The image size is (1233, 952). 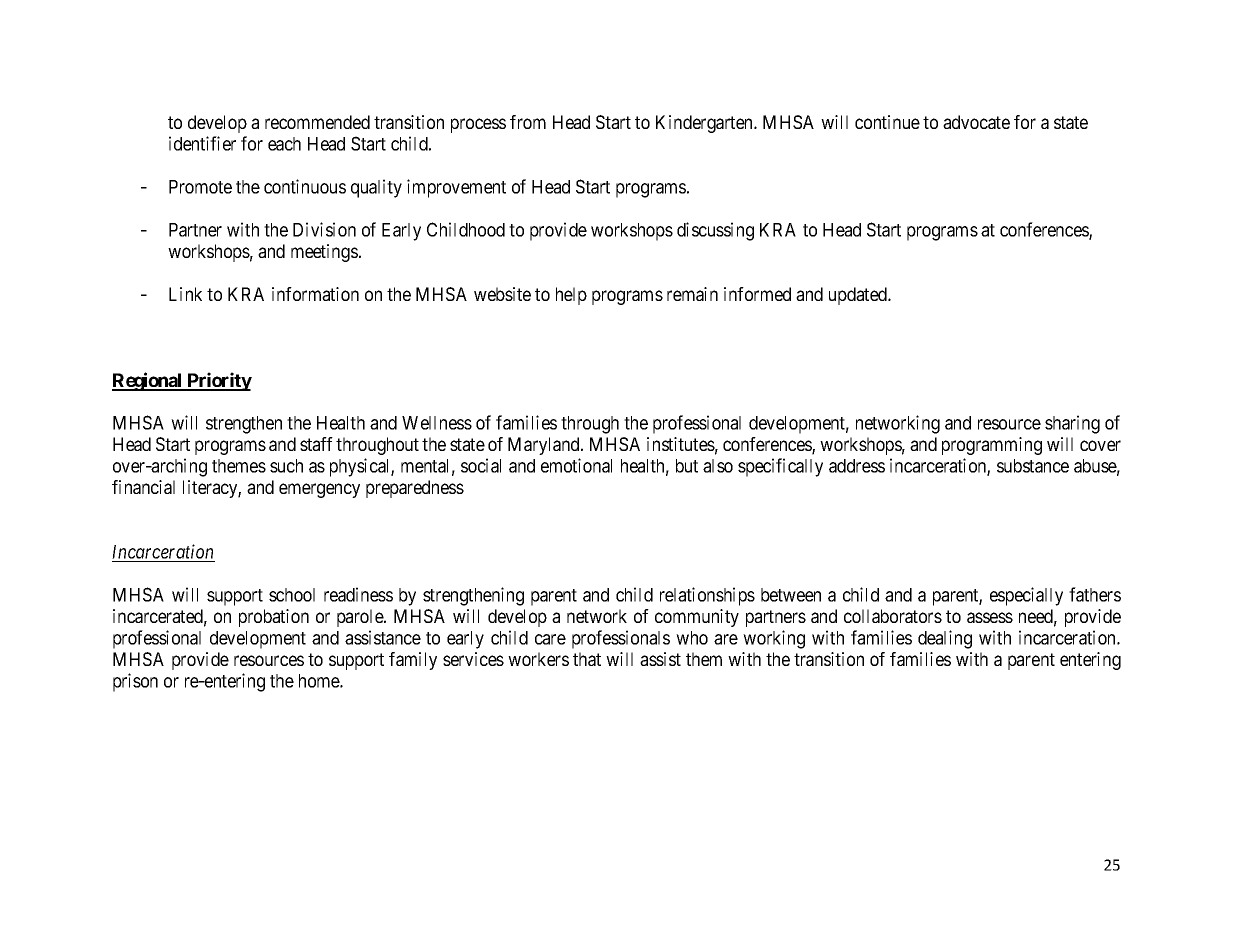 I want to click on help, so click(x=571, y=296).
